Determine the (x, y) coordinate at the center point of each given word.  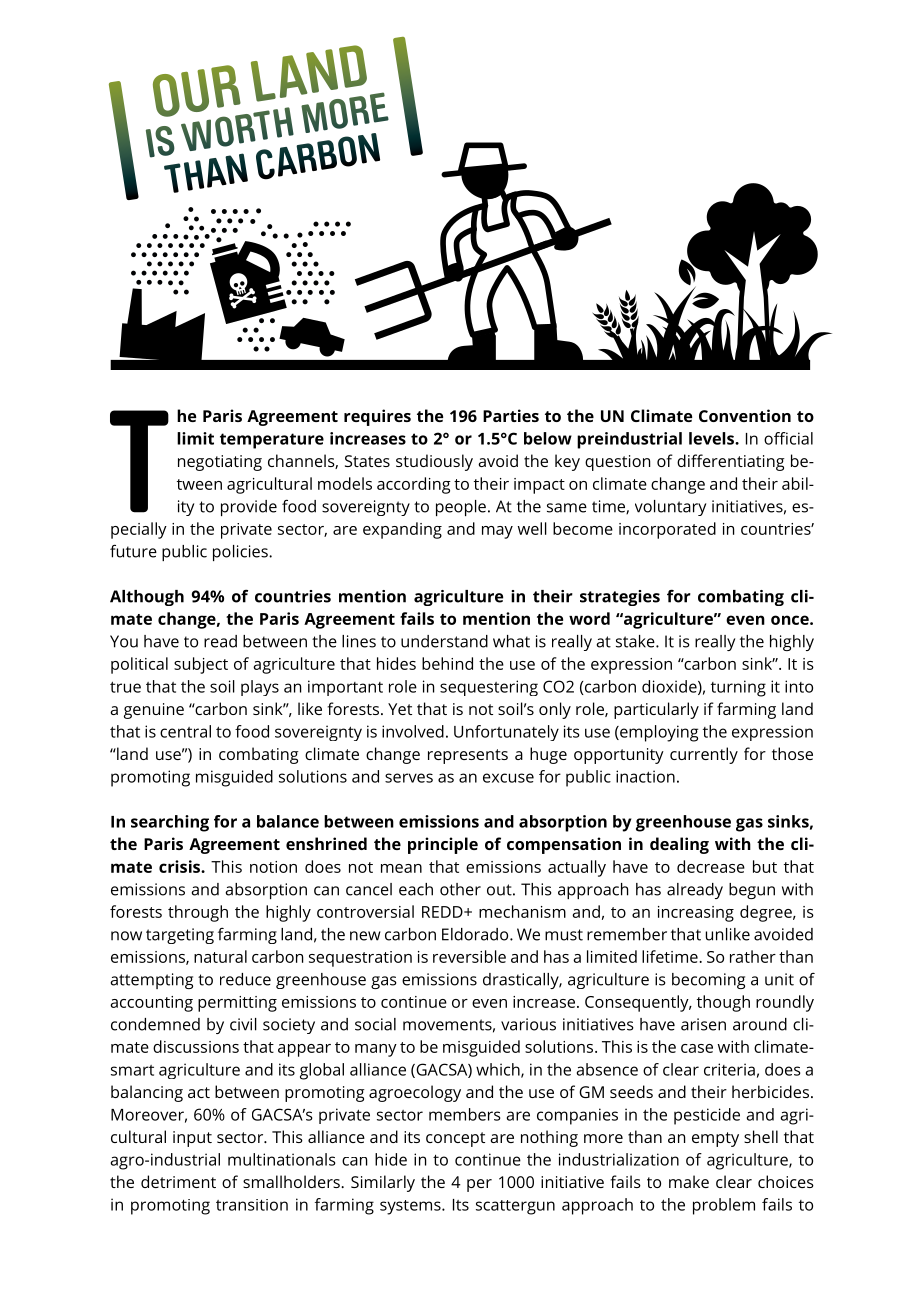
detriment (178, 1181)
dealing (679, 845)
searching (170, 823)
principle (443, 845)
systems (411, 1207)
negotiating (220, 463)
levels (712, 438)
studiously (434, 462)
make (689, 1181)
